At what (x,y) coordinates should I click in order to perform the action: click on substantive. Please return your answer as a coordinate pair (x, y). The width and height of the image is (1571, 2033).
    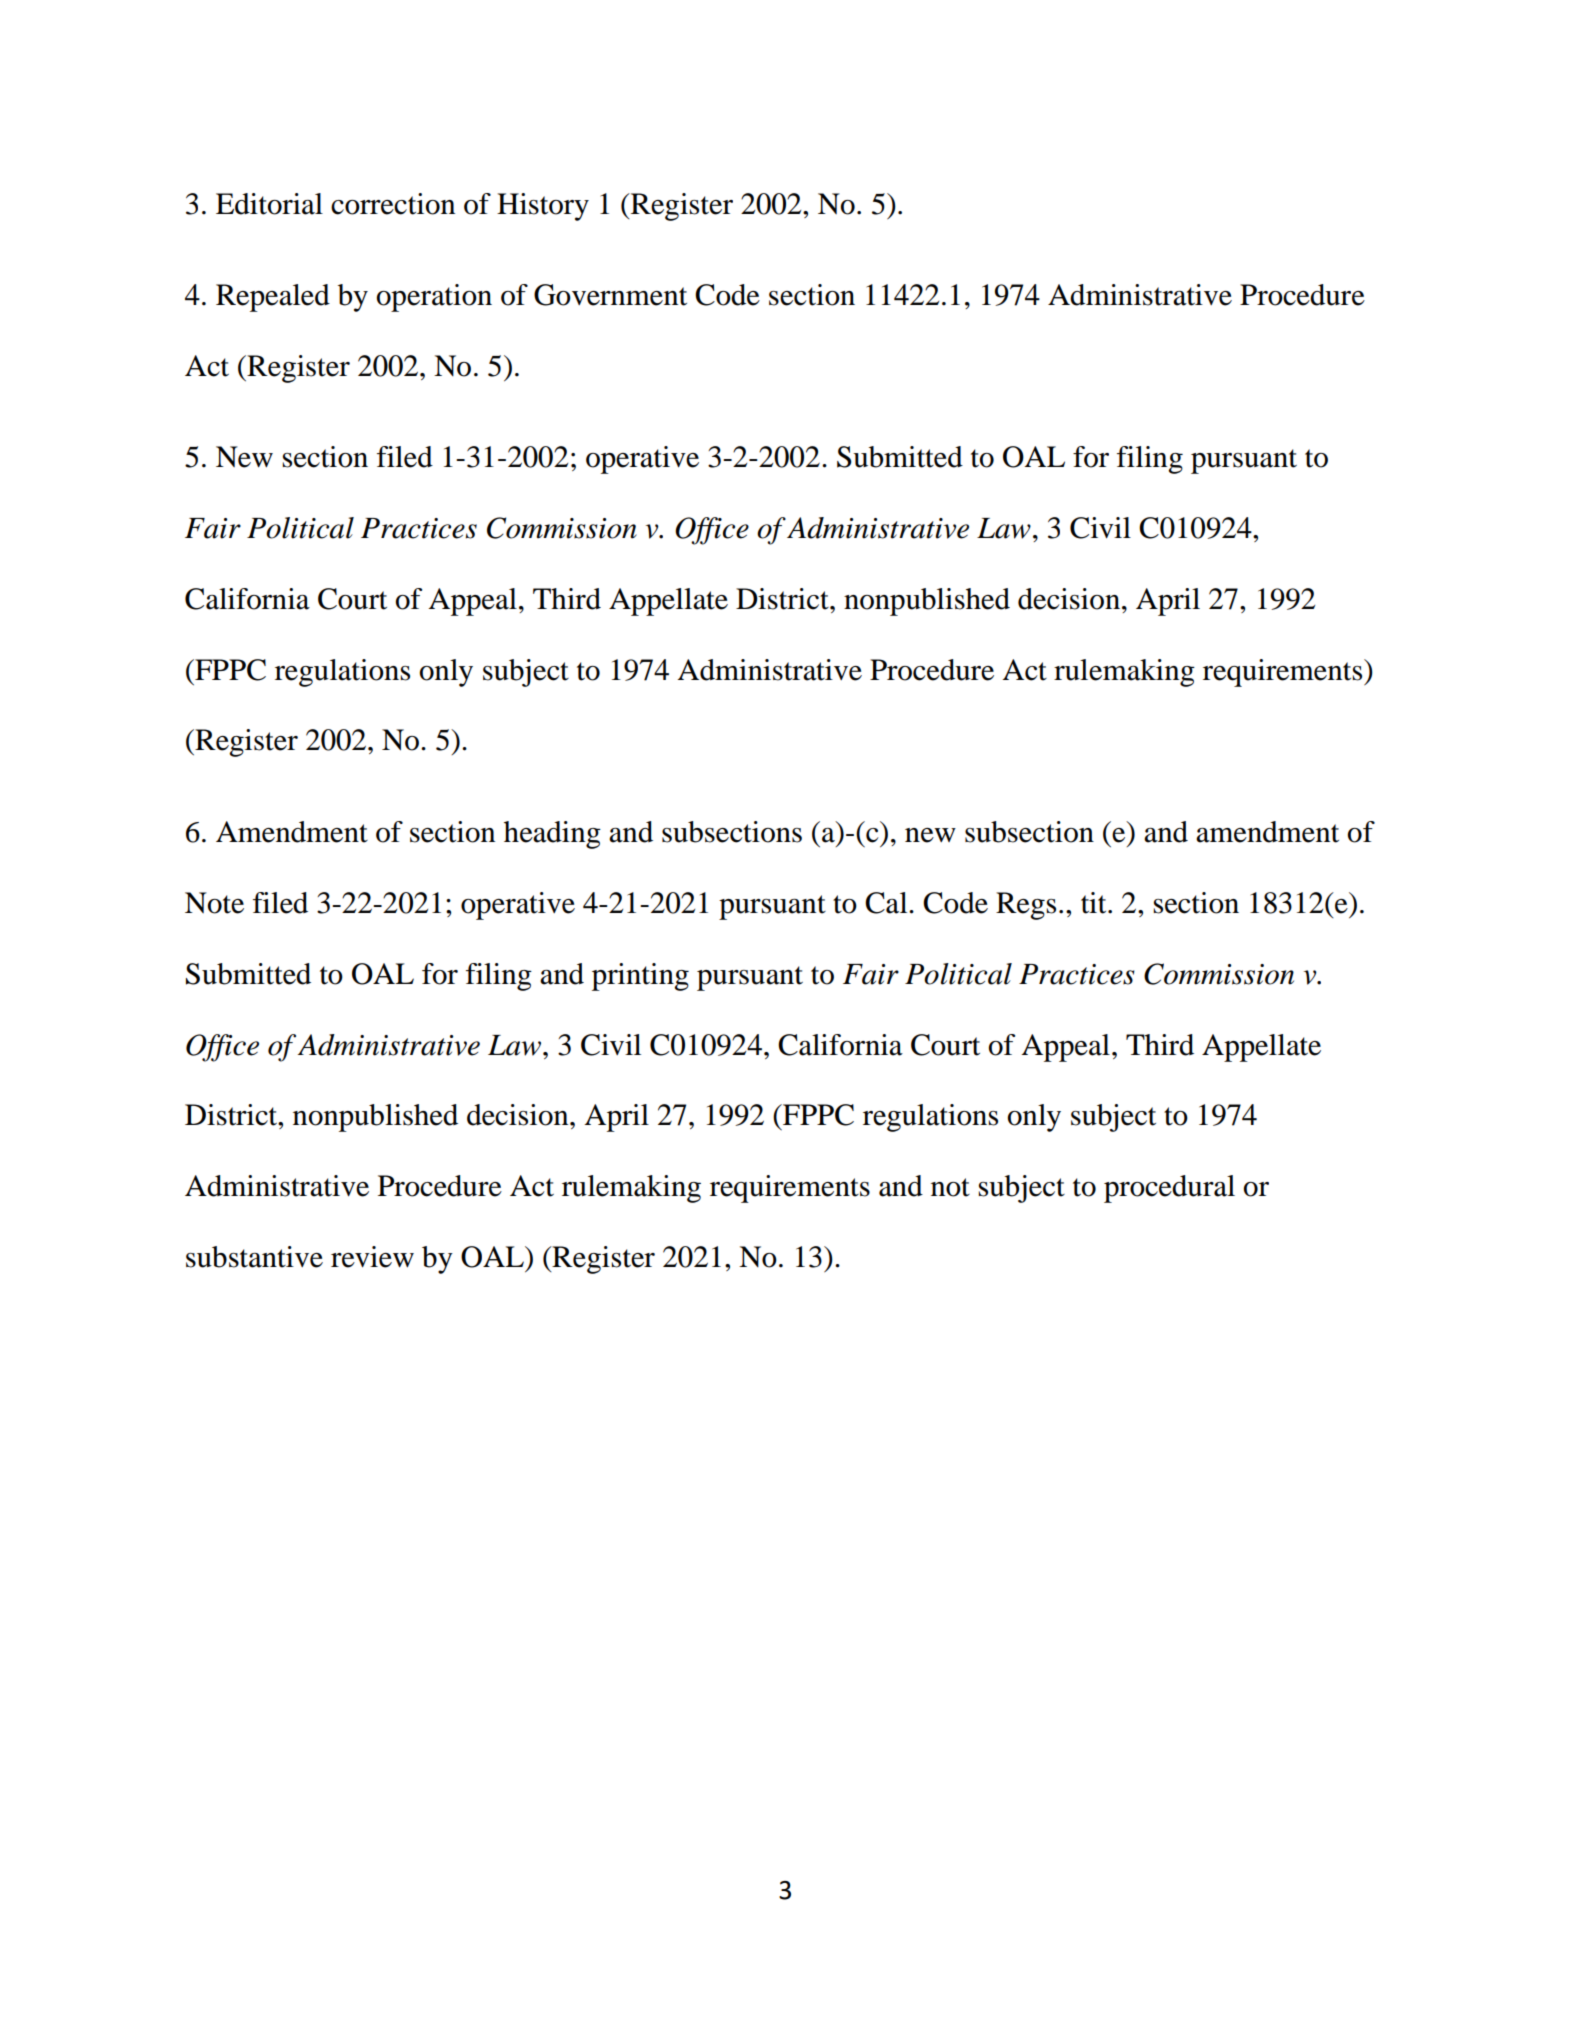
    Looking at the image, I should click on (254, 1257).
